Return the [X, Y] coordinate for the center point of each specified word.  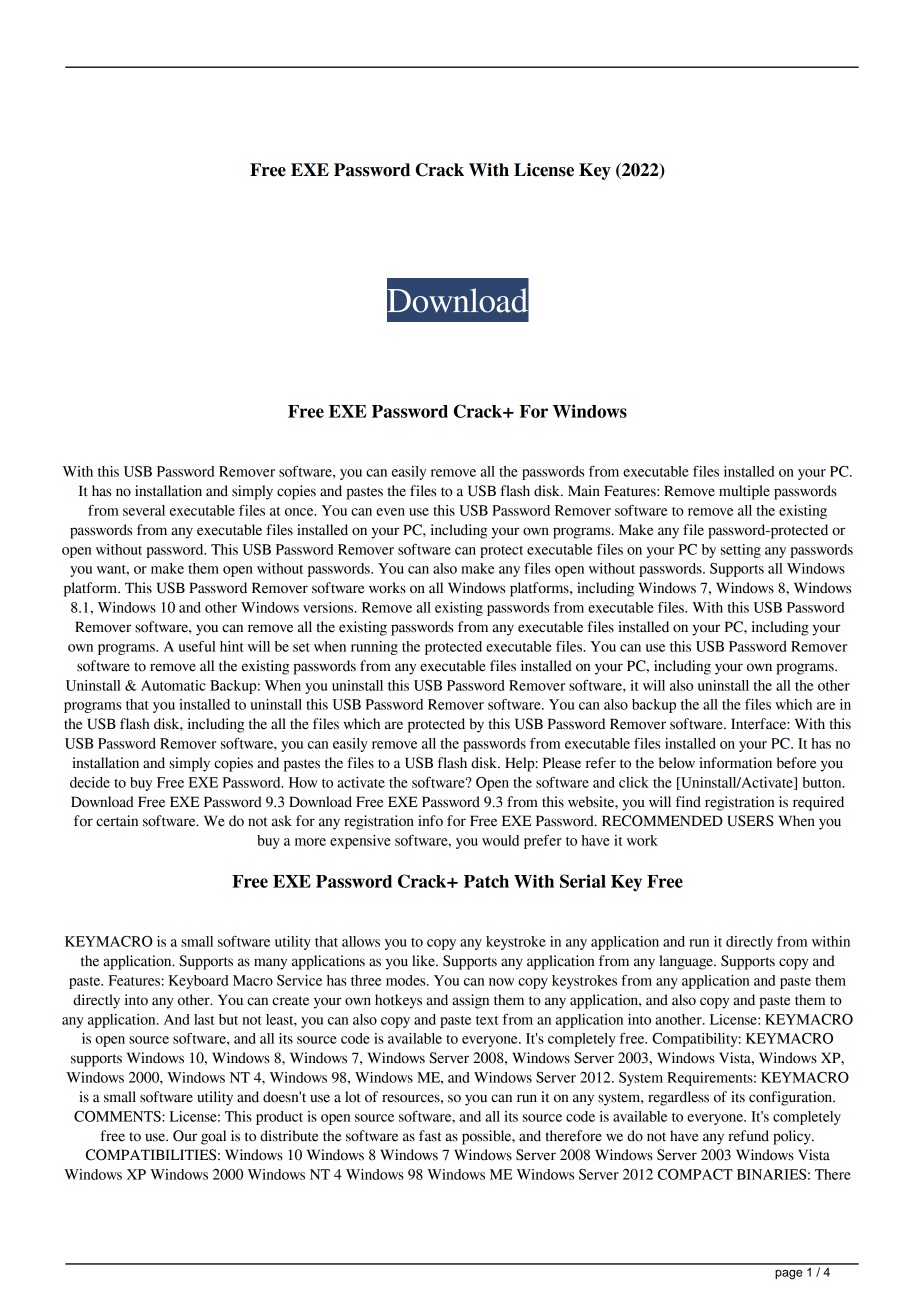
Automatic [173, 685]
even [390, 512]
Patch [486, 881]
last [204, 1019]
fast [430, 1136]
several [144, 510]
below [677, 763]
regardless [678, 1098]
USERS [750, 821]
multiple [744, 492]
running [374, 648]
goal [213, 1137]
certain [117, 821]
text [487, 1020]
